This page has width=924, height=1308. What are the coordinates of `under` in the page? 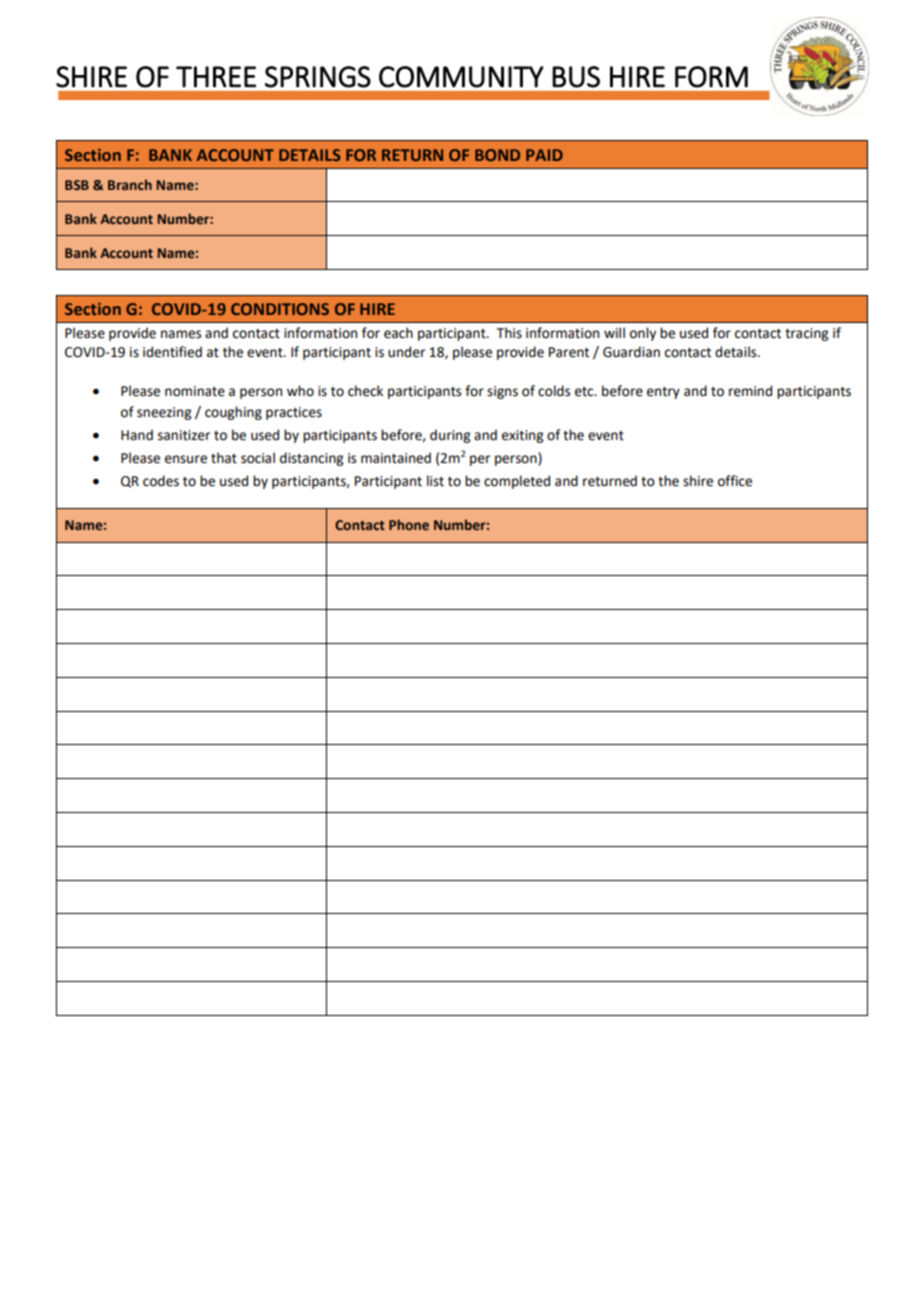 It's located at (406, 352).
